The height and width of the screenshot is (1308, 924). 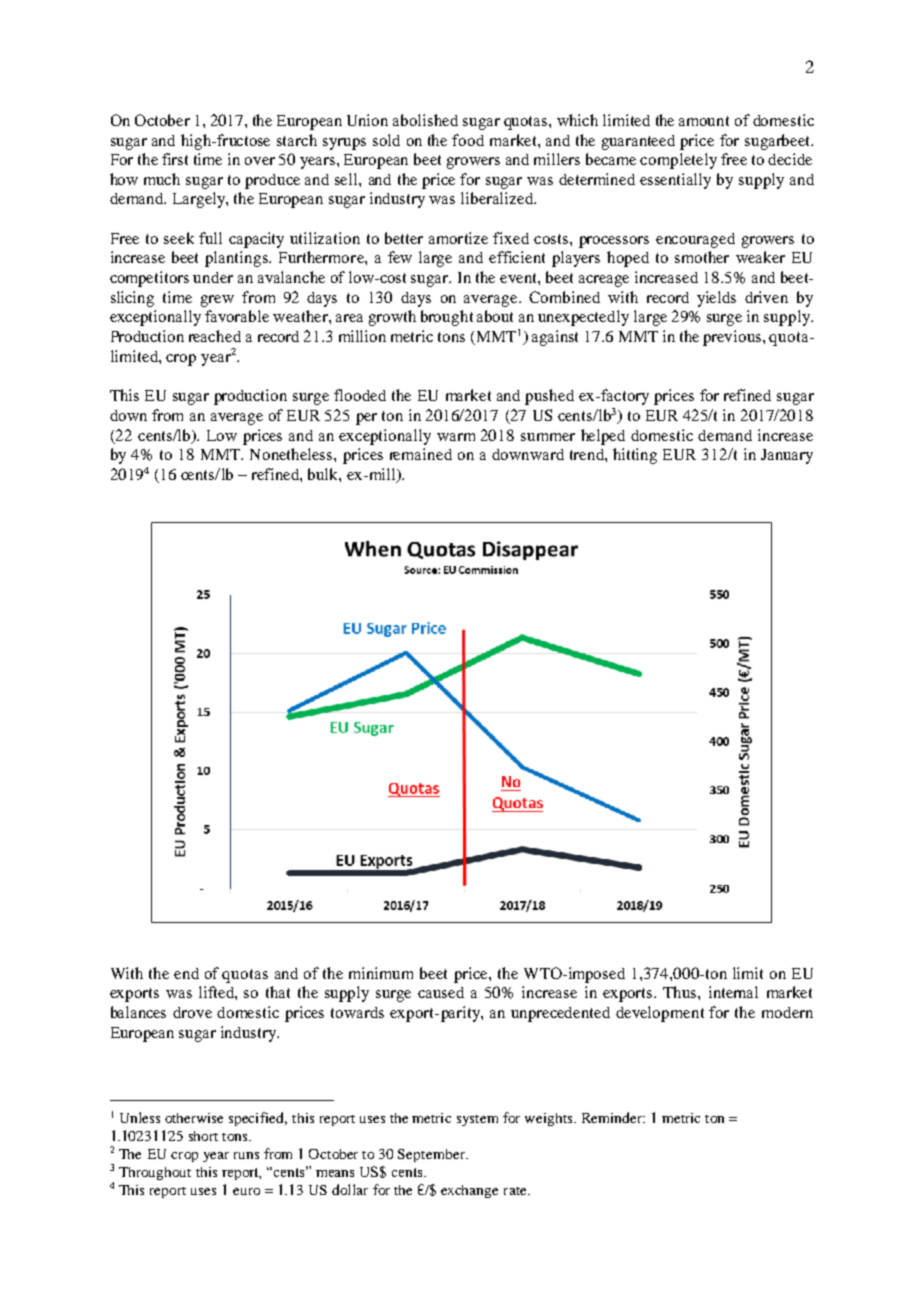 What do you see at coordinates (635, 456) in the screenshot?
I see `hitting` at bounding box center [635, 456].
